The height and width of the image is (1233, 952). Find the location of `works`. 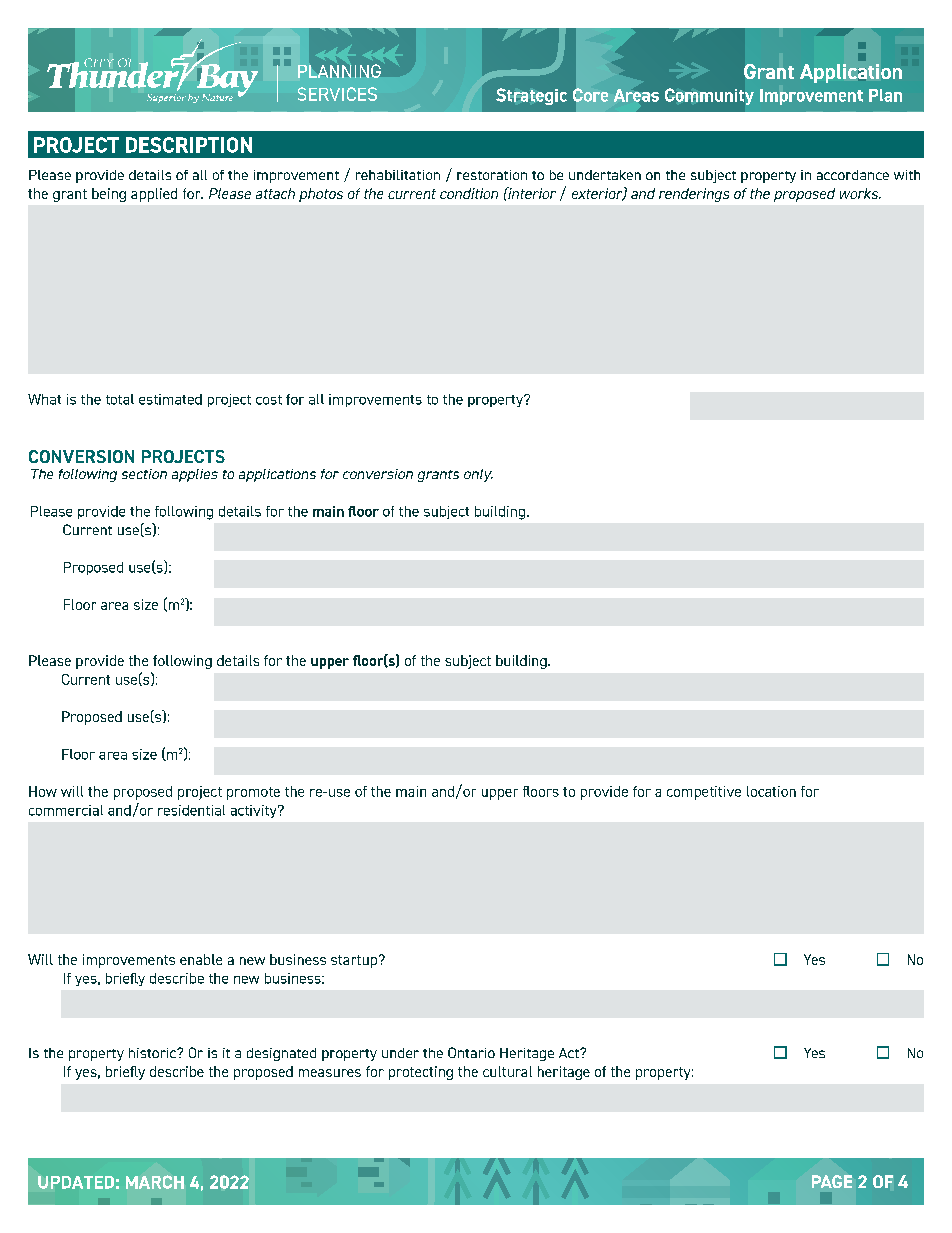

works is located at coordinates (860, 193).
